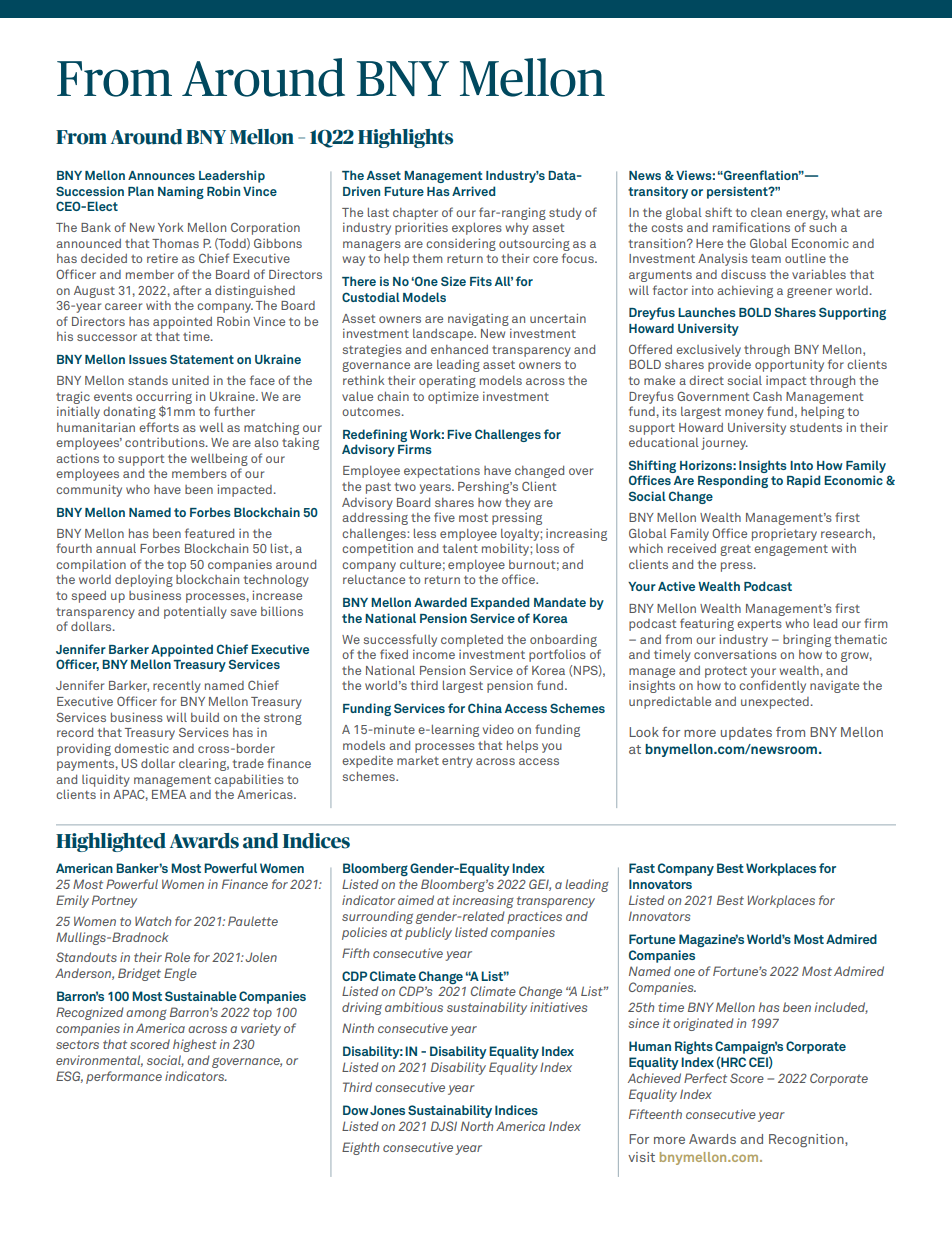  What do you see at coordinates (766, 212) in the document?
I see `clean` at bounding box center [766, 212].
